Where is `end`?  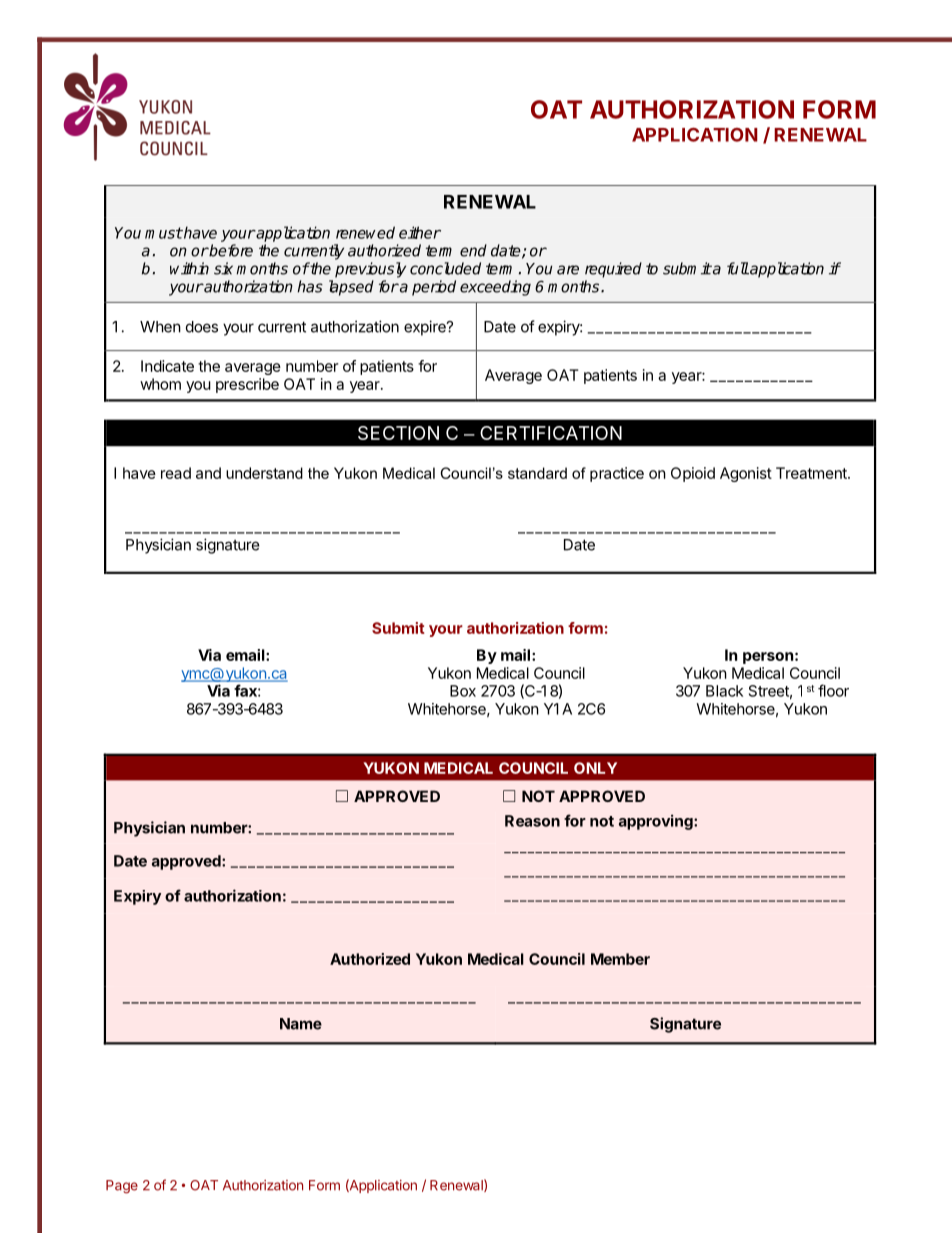 end is located at coordinates (473, 250).
